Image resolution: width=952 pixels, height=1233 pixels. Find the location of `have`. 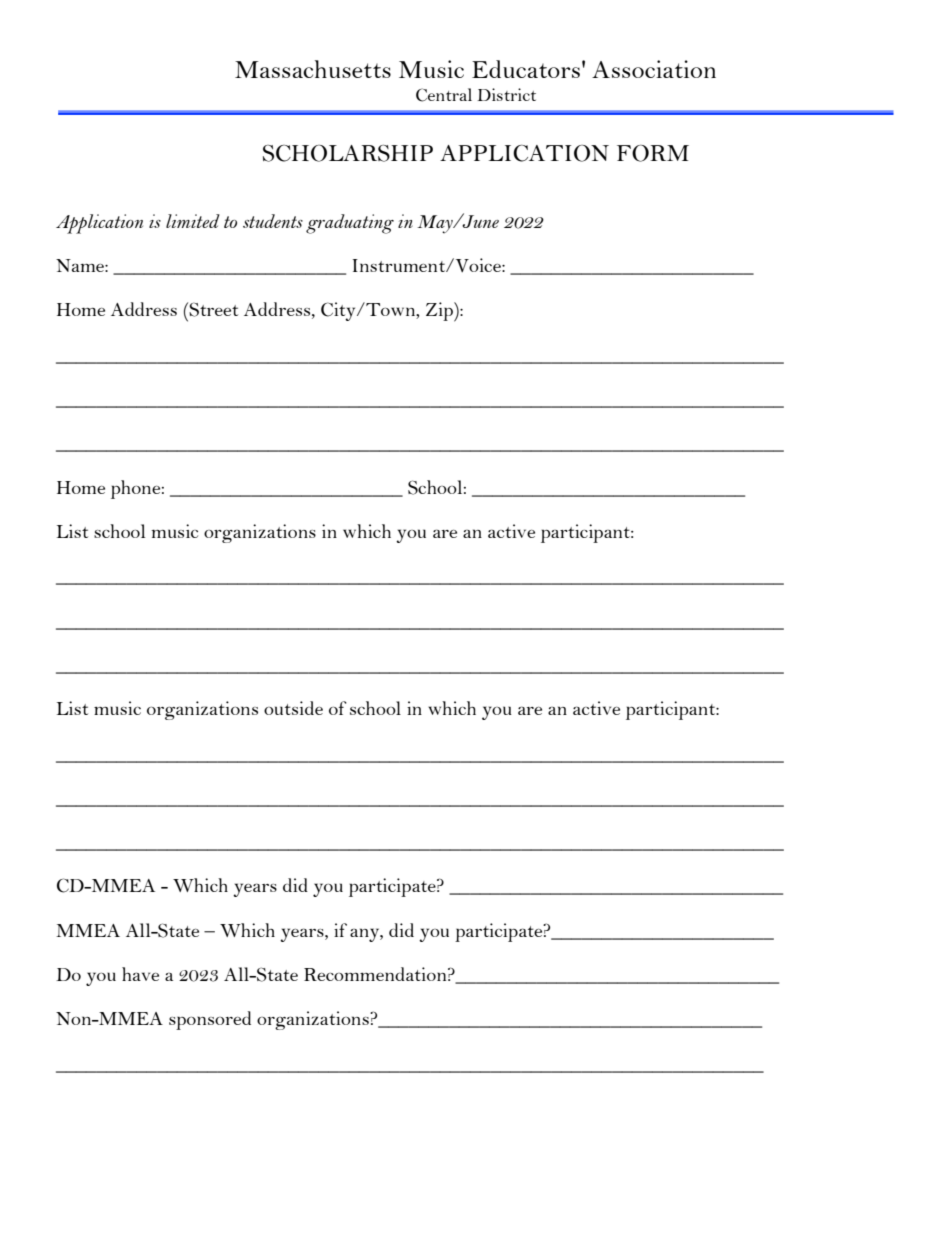

have is located at coordinates (140, 974).
